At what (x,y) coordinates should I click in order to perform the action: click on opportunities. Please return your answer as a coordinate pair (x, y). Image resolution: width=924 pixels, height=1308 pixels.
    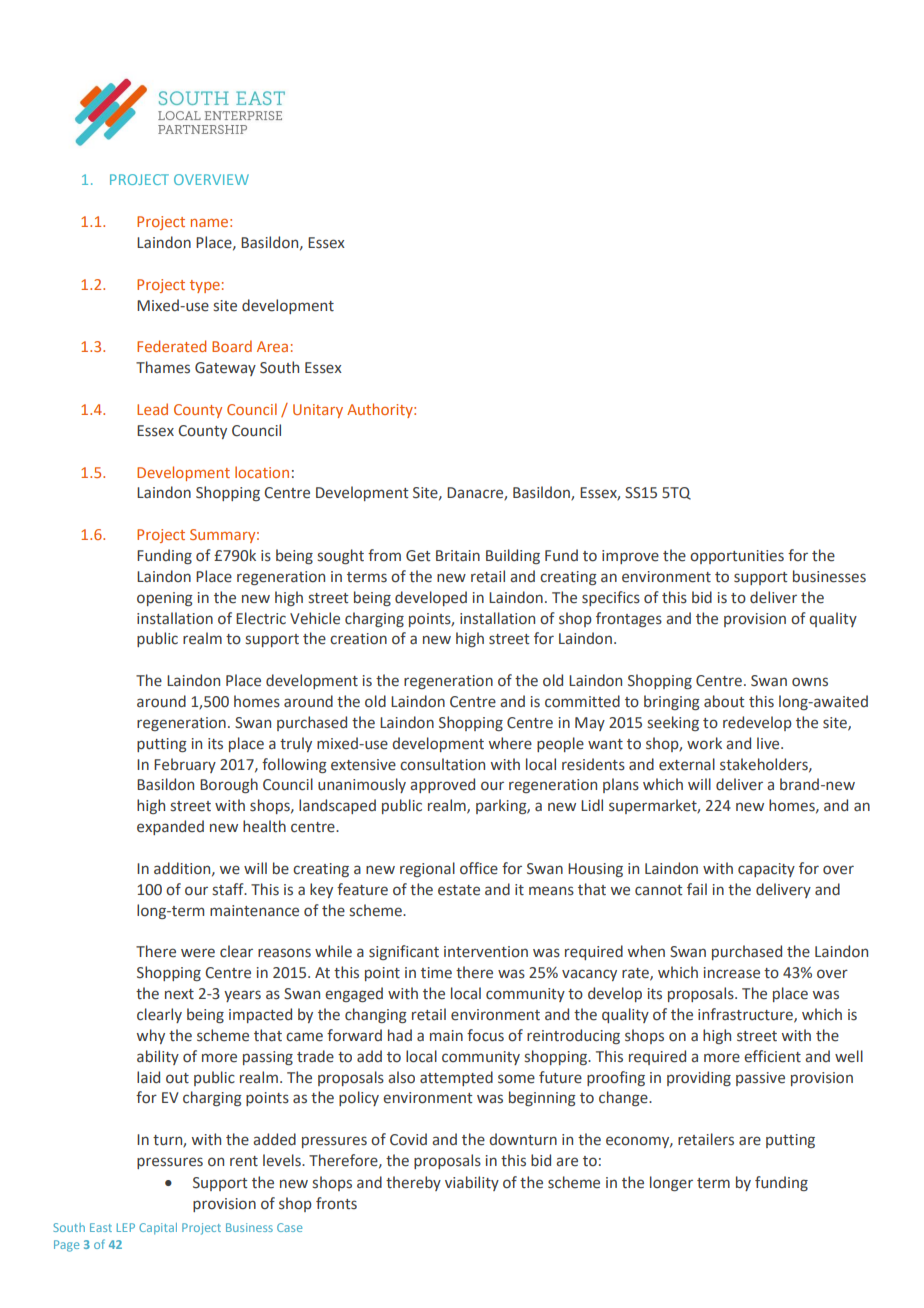
    Looking at the image, I should click on (737, 557).
